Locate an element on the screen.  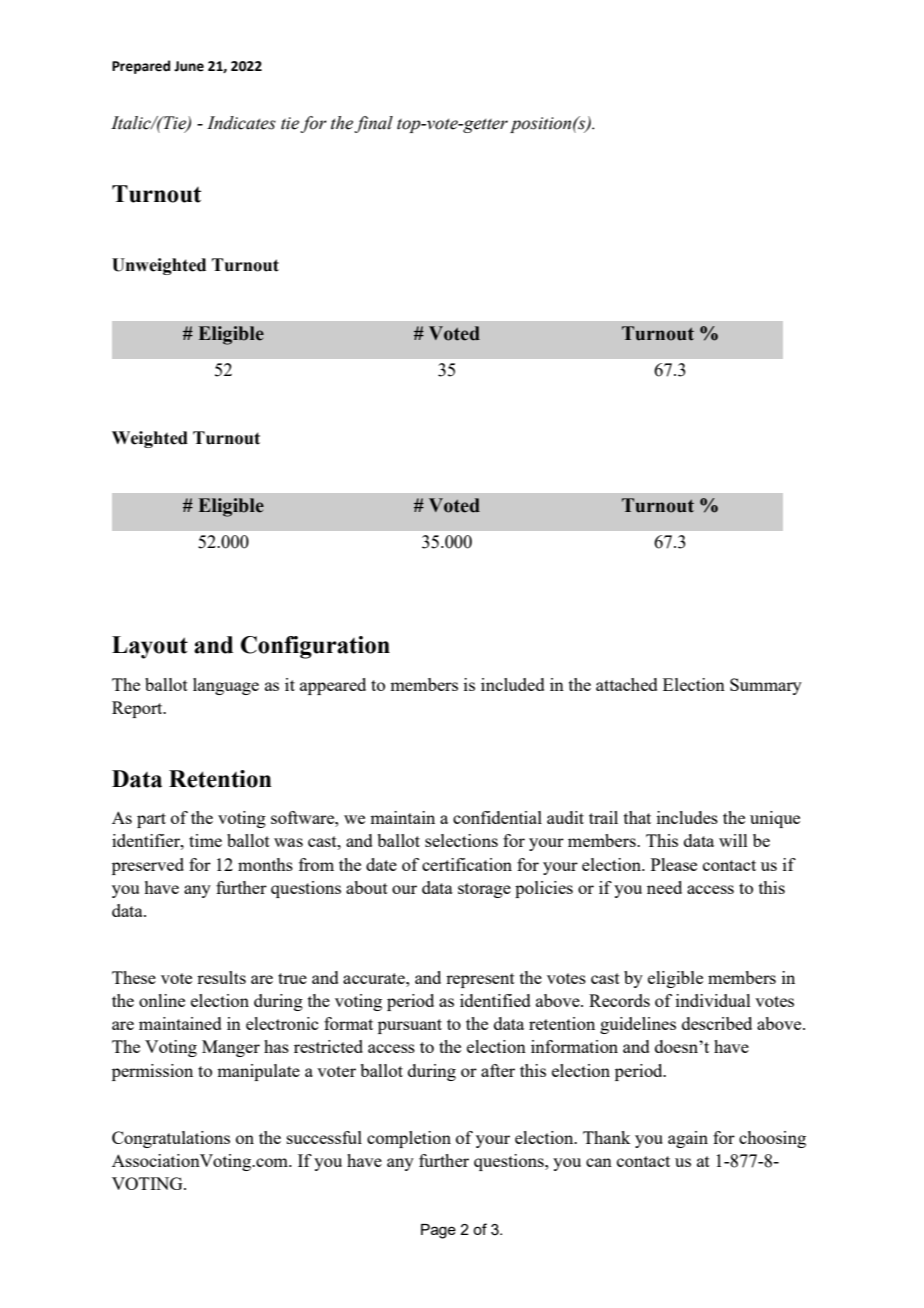
time is located at coordinates (205, 840).
